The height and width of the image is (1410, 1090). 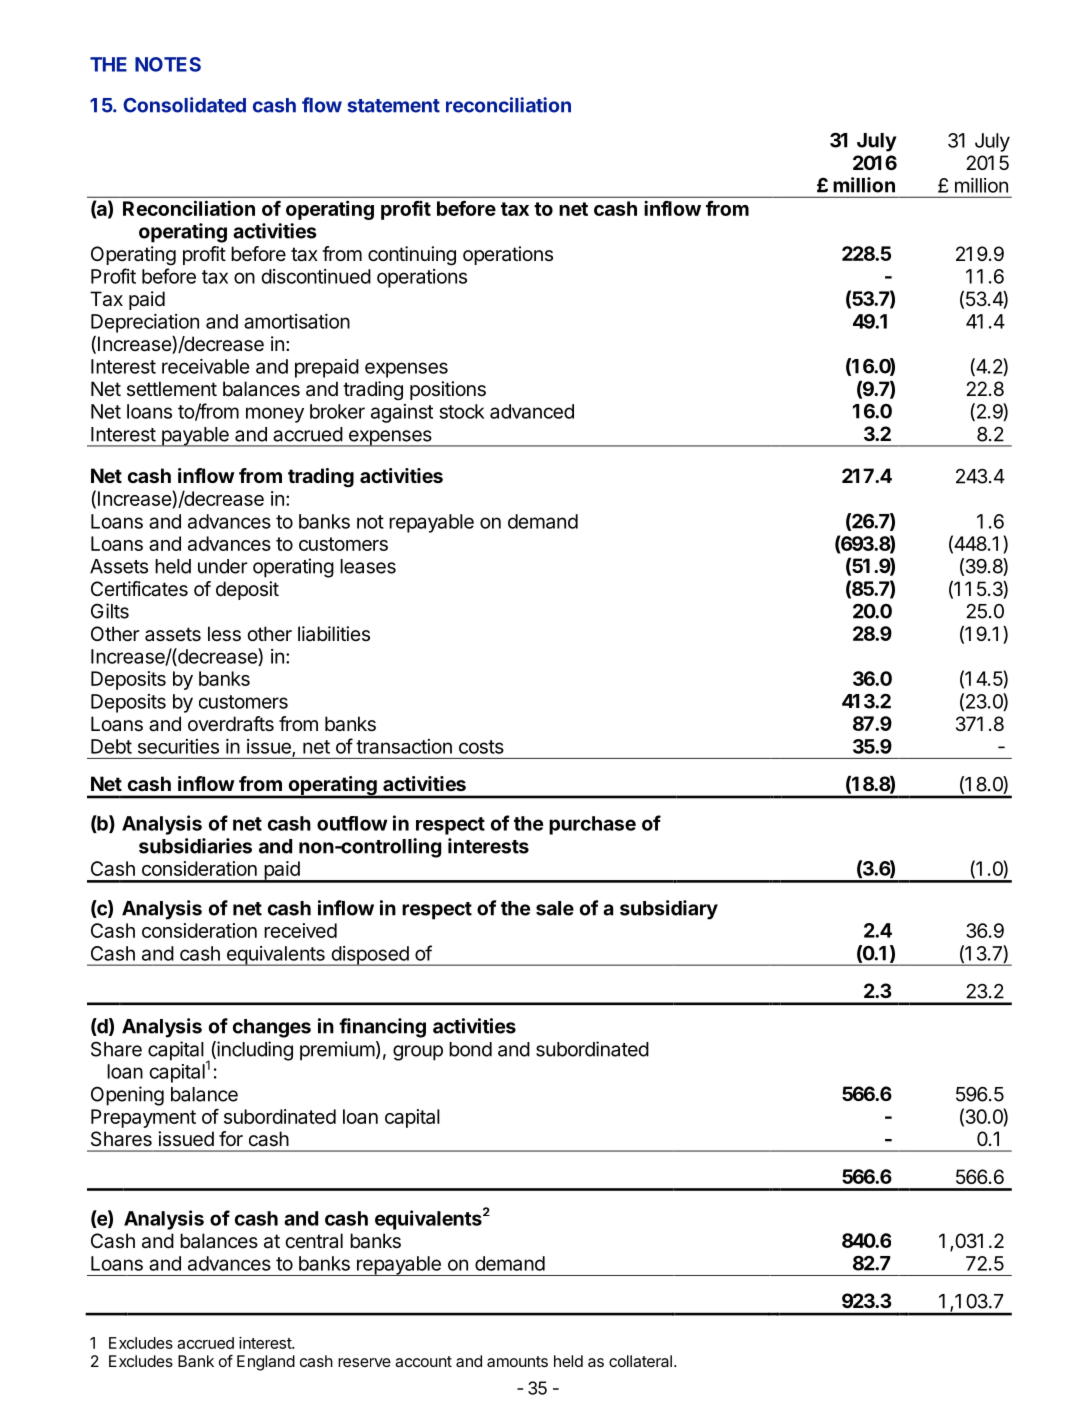 What do you see at coordinates (184, 105) in the image?
I see `Consolidated` at bounding box center [184, 105].
